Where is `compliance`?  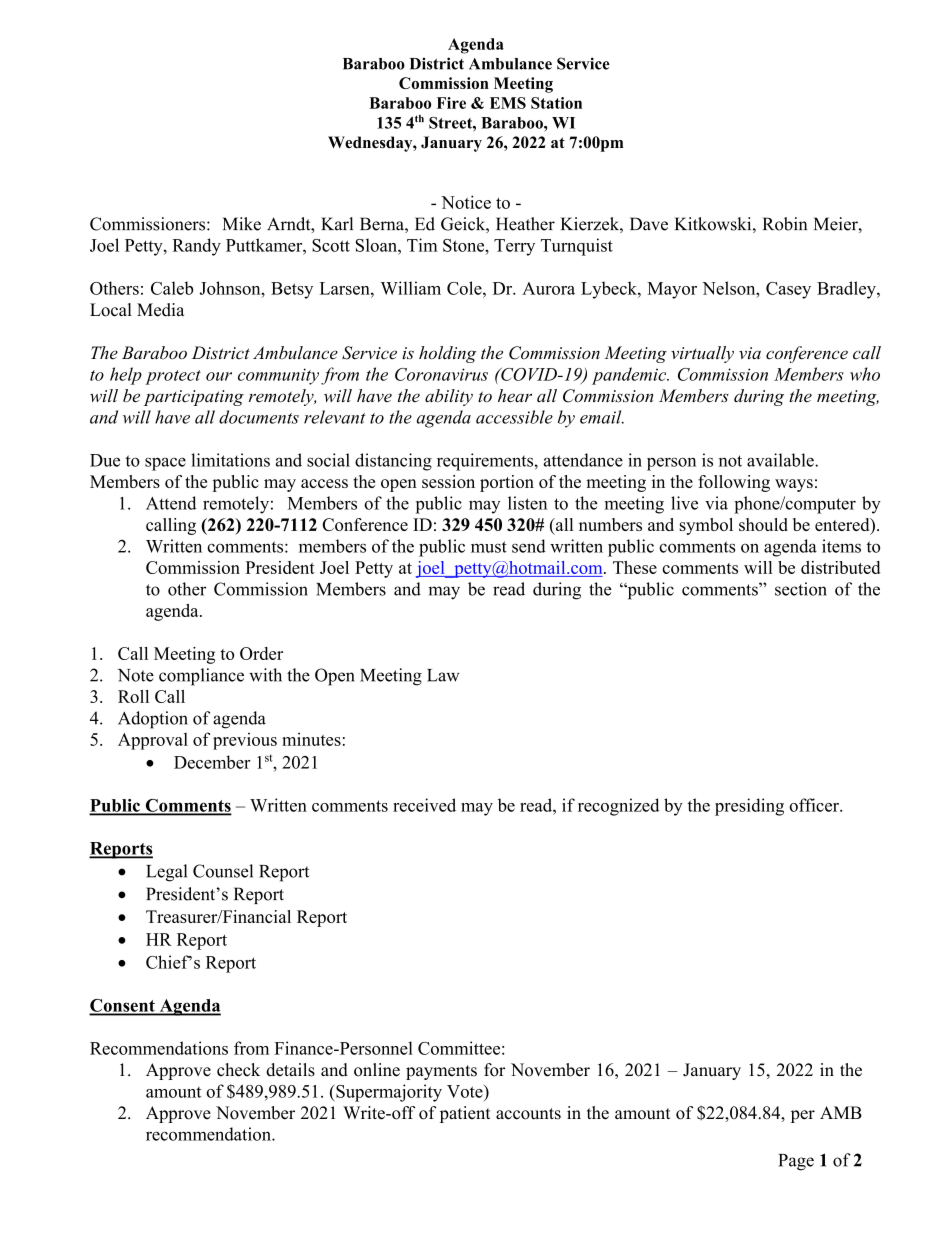 compliance is located at coordinates (201, 677).
